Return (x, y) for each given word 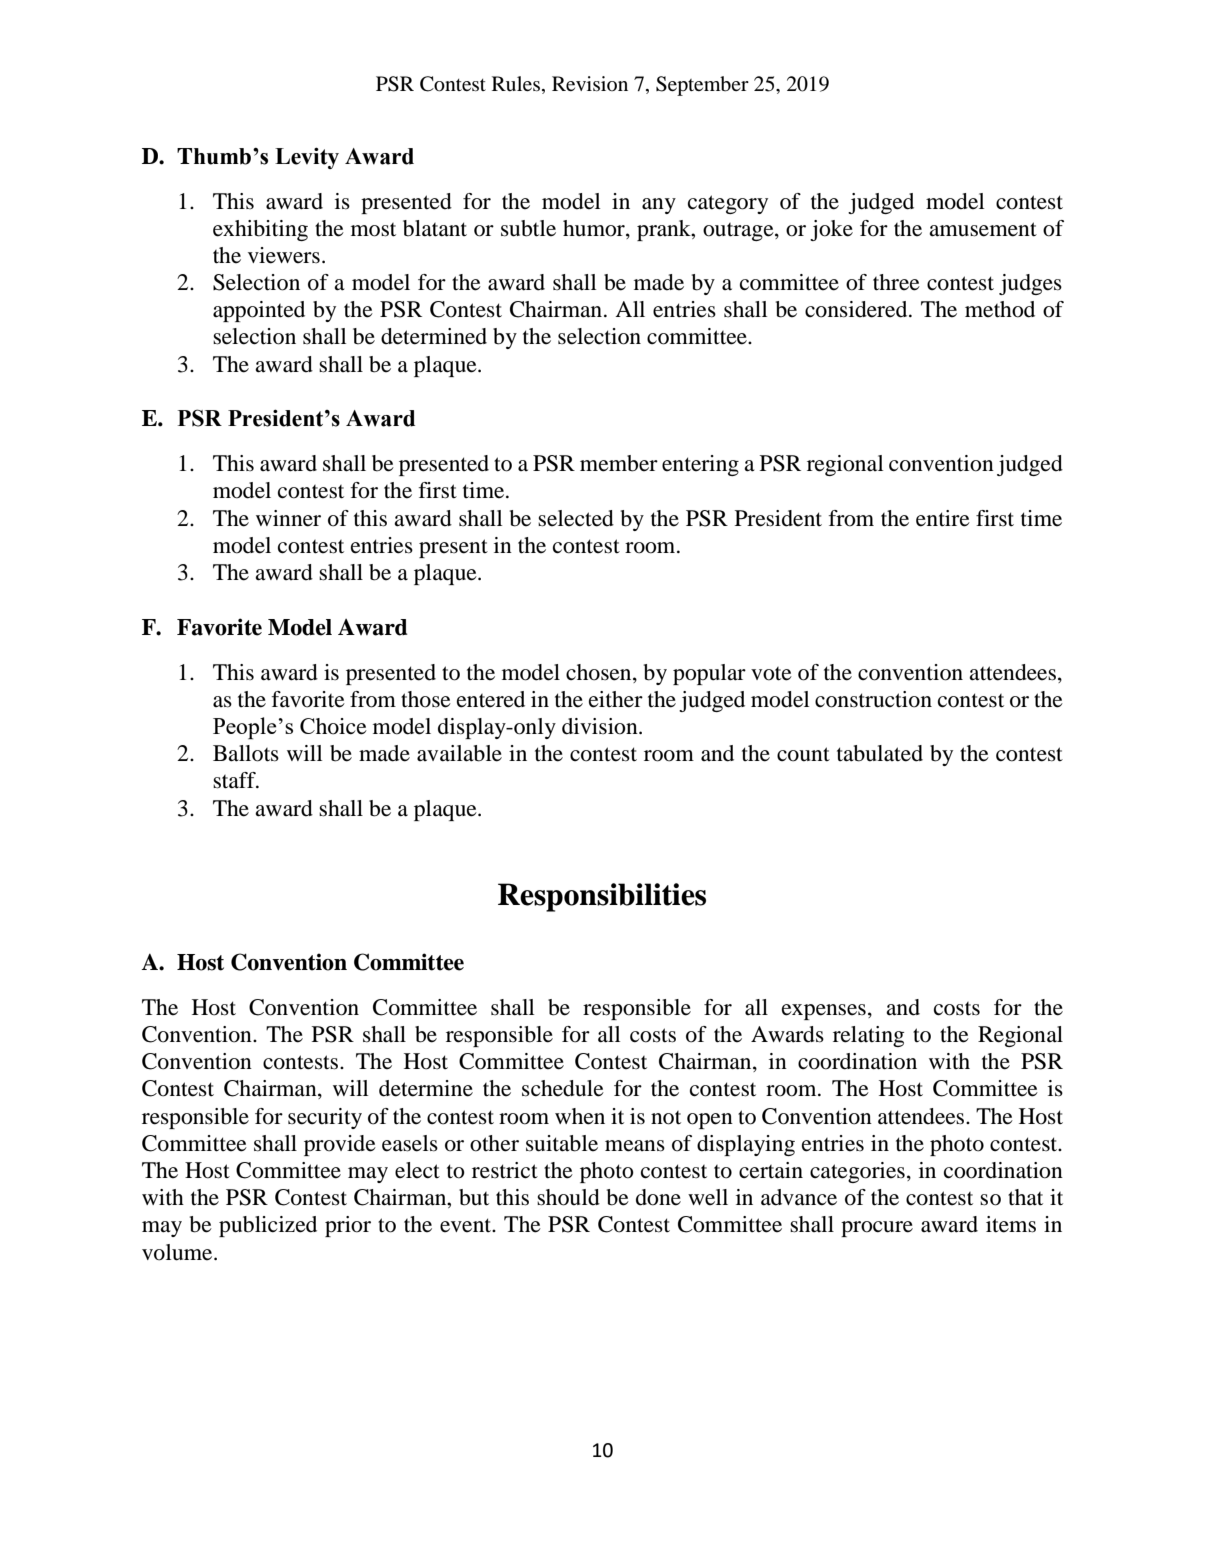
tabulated (880, 753)
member (619, 463)
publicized (268, 1226)
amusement (983, 229)
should (568, 1197)
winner (288, 518)
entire (943, 518)
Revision (590, 83)
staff (235, 780)
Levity (307, 158)
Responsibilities (602, 897)
